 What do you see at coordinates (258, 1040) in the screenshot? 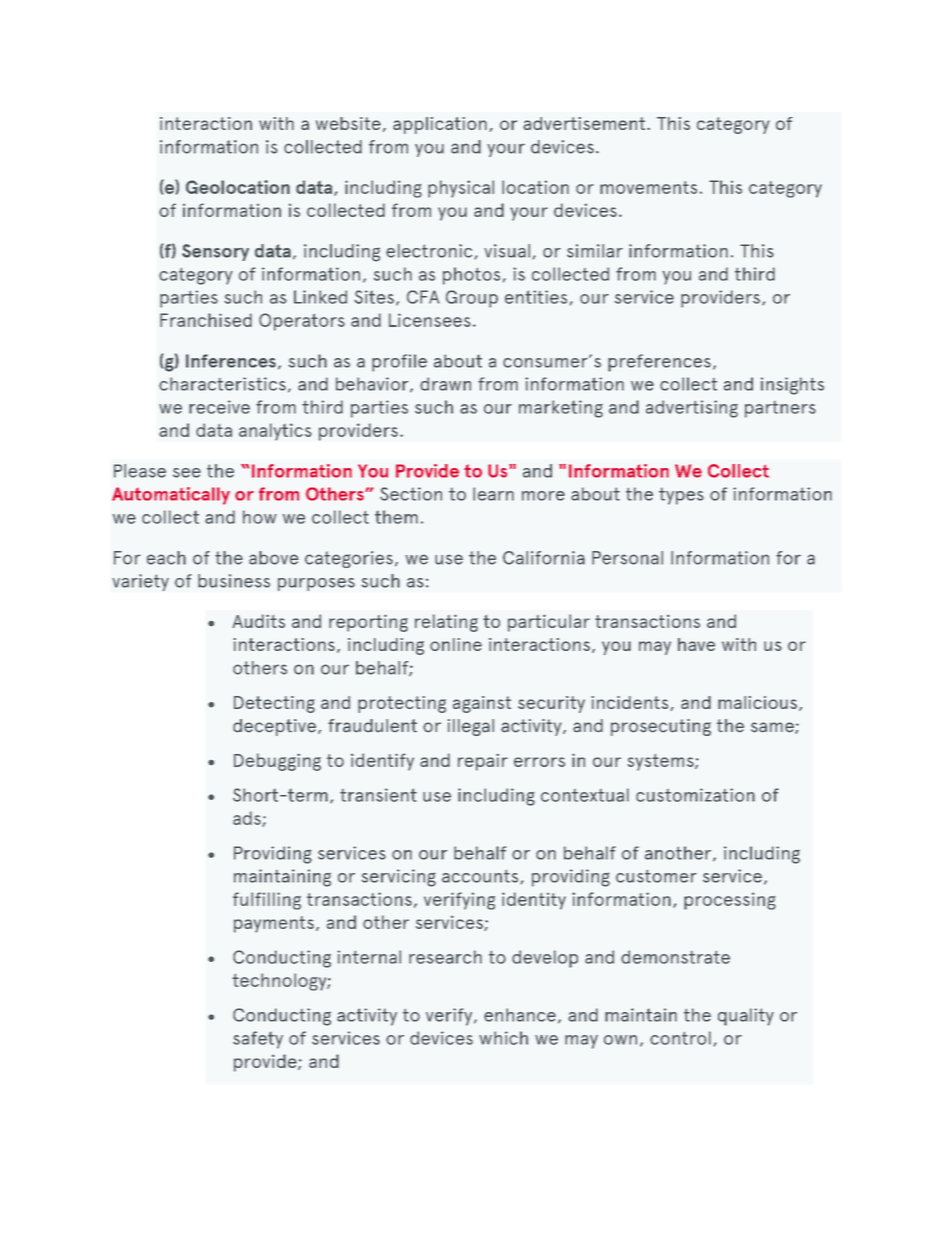
I see `safety` at bounding box center [258, 1040].
